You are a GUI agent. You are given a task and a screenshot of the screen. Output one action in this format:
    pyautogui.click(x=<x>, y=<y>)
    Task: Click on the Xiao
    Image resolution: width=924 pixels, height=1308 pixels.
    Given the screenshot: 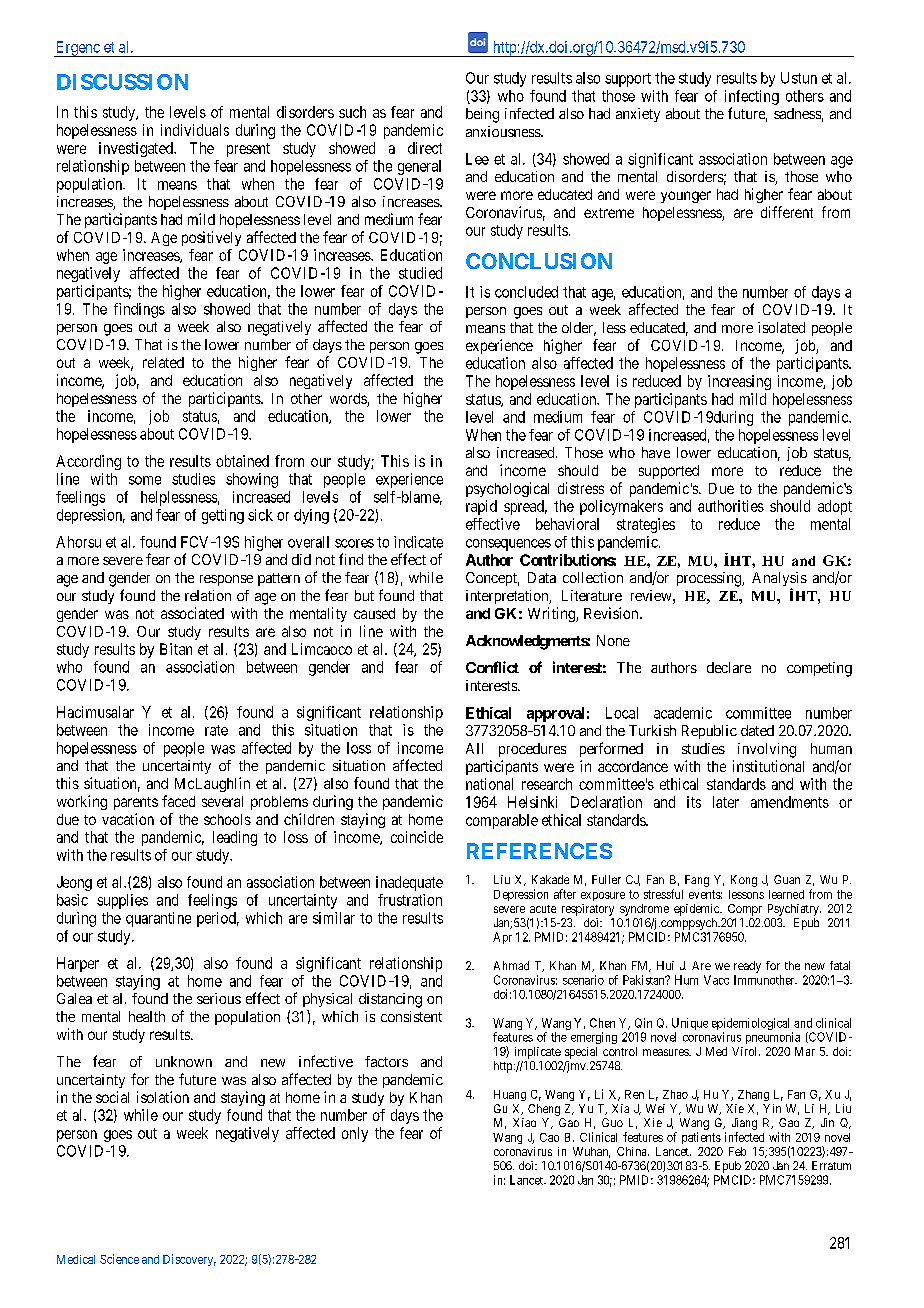 What is the action you would take?
    pyautogui.click(x=524, y=1122)
